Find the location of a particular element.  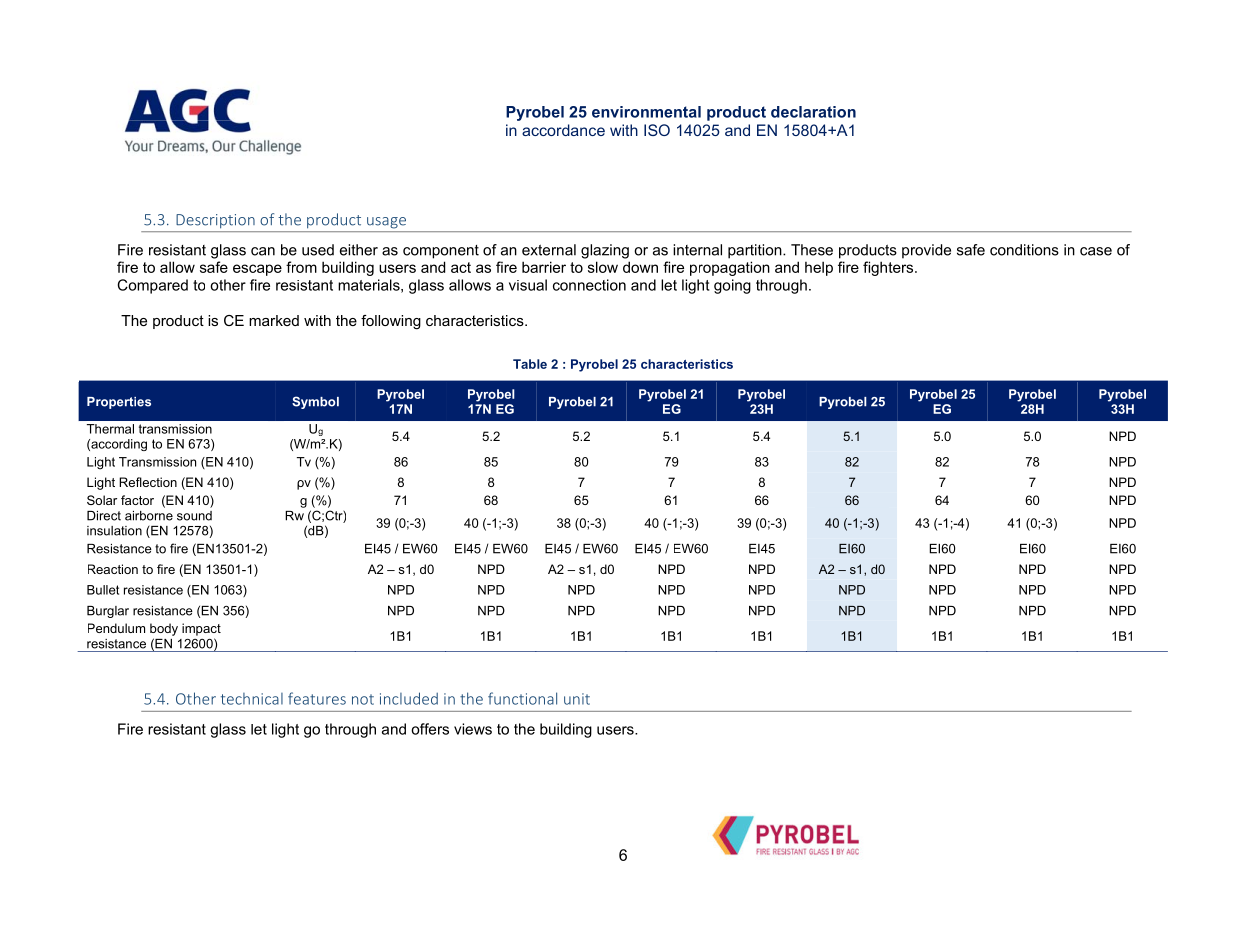

sound is located at coordinates (194, 516).
